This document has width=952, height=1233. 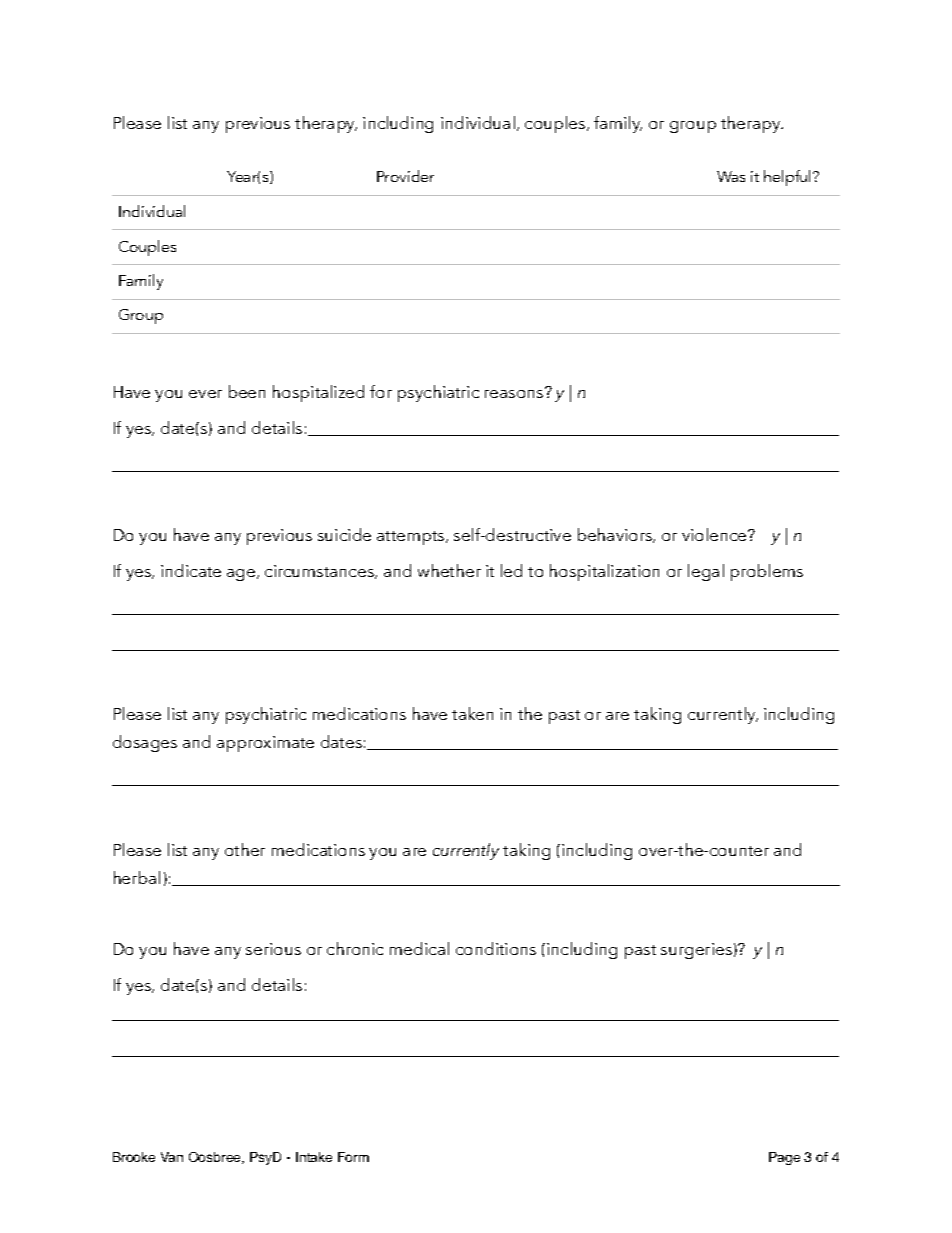 What do you see at coordinates (353, 1157) in the document?
I see `Form` at bounding box center [353, 1157].
